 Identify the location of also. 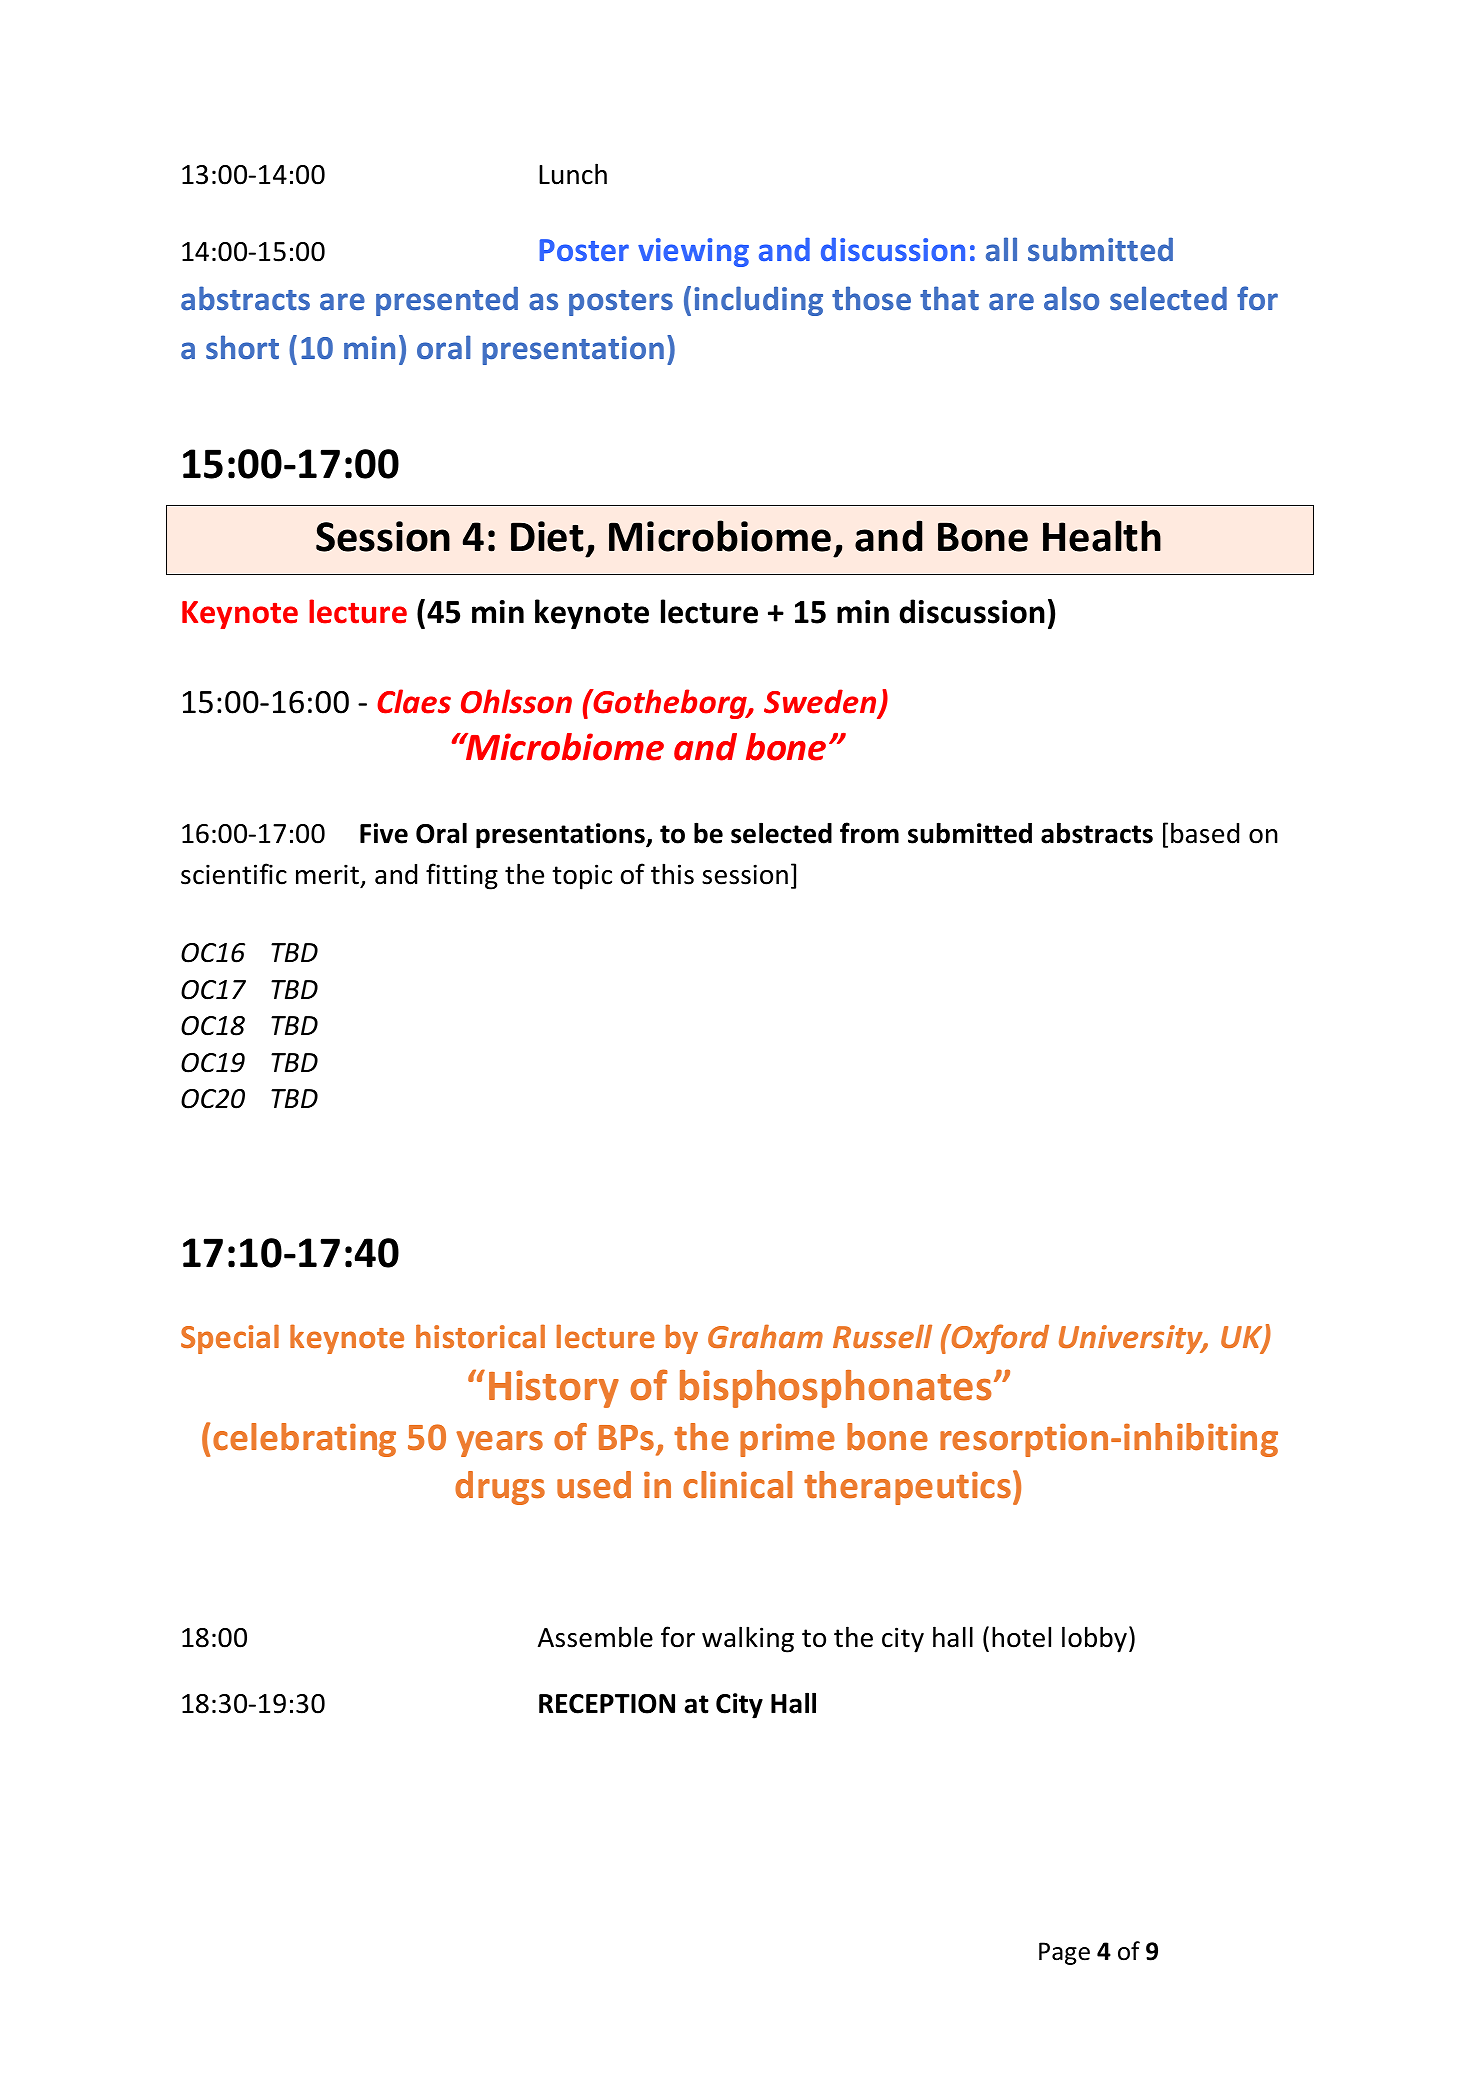
(1071, 298).
